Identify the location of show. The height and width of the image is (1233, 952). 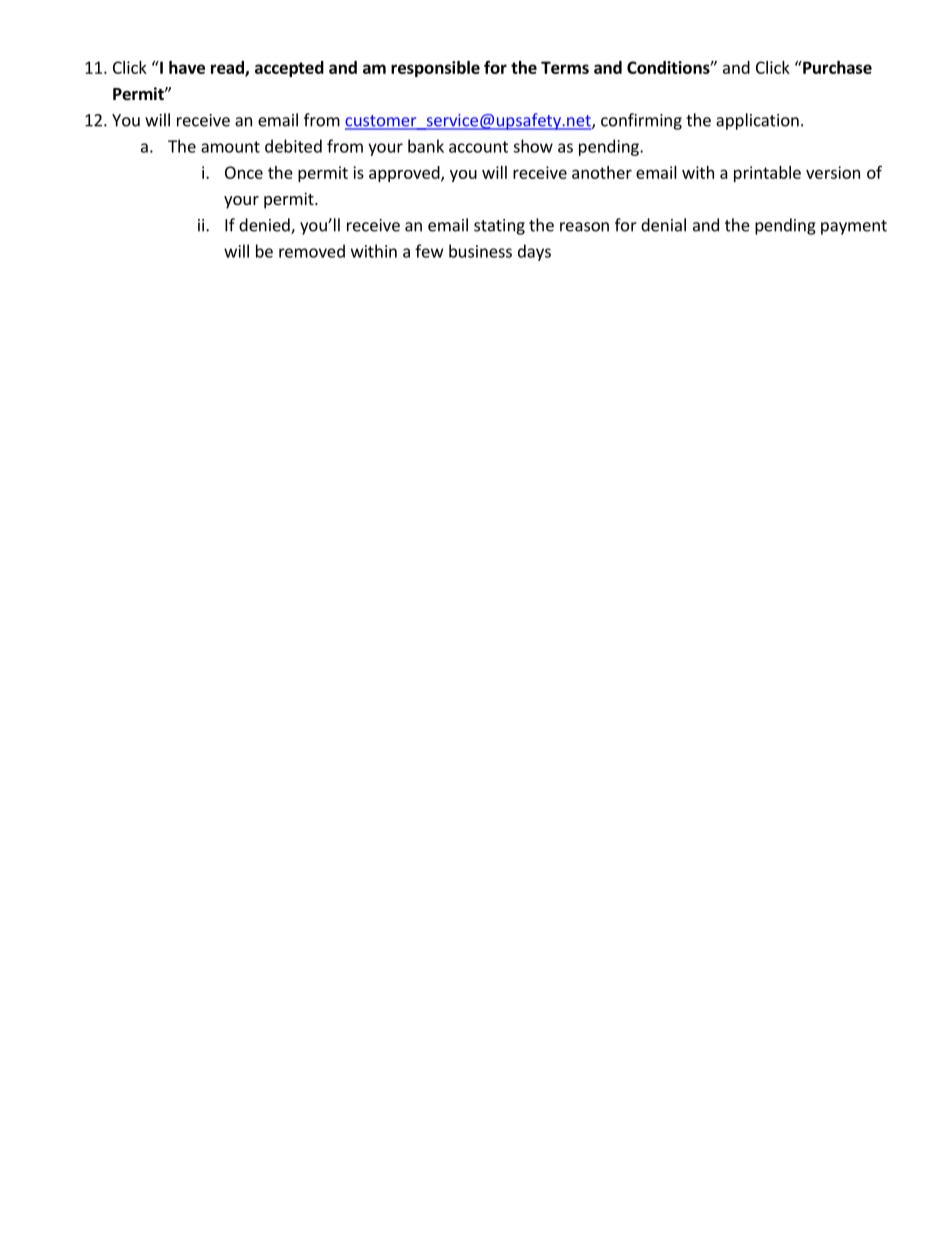
(533, 146).
